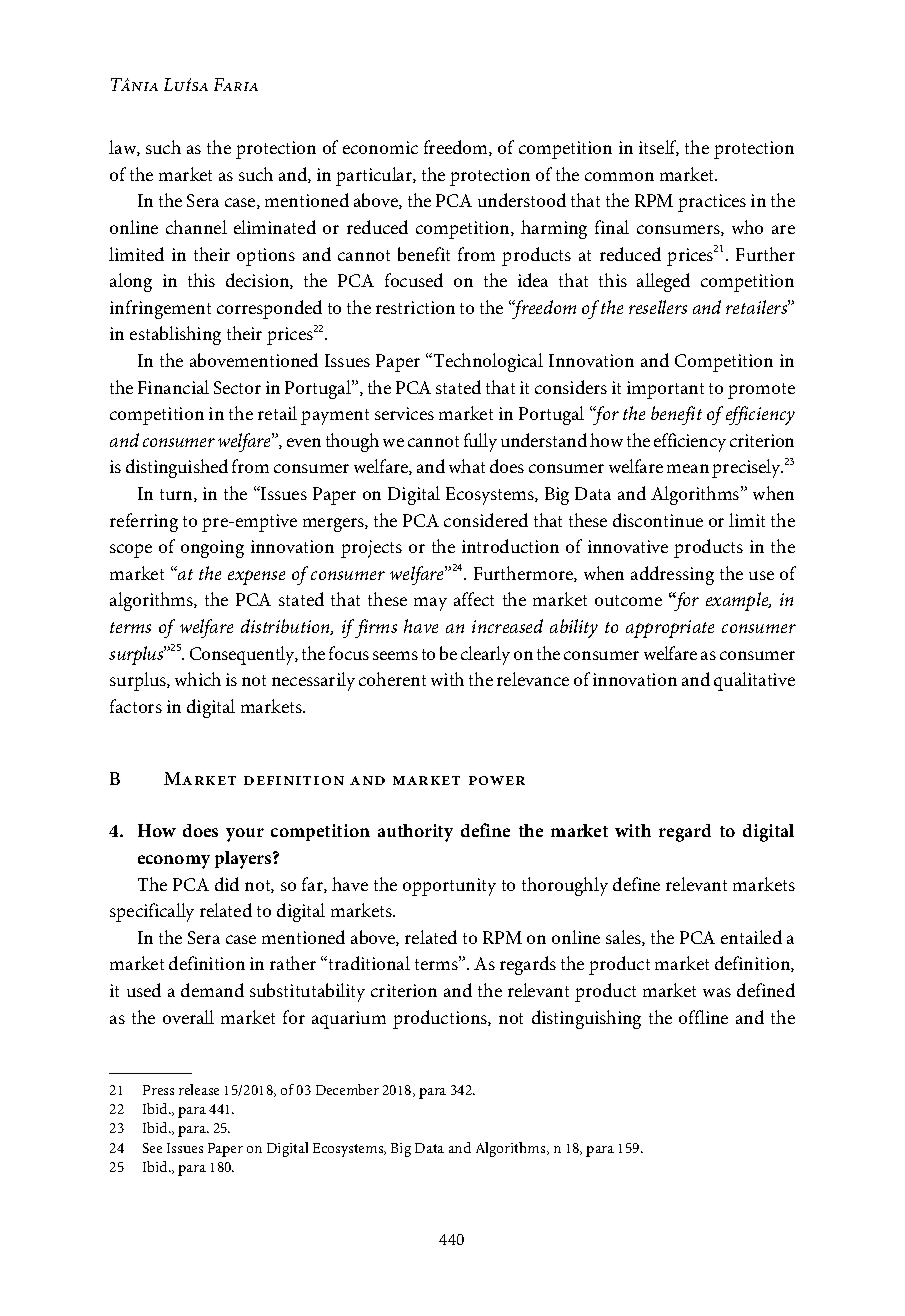 The width and height of the page is (905, 1316). I want to click on qualitative, so click(754, 681).
